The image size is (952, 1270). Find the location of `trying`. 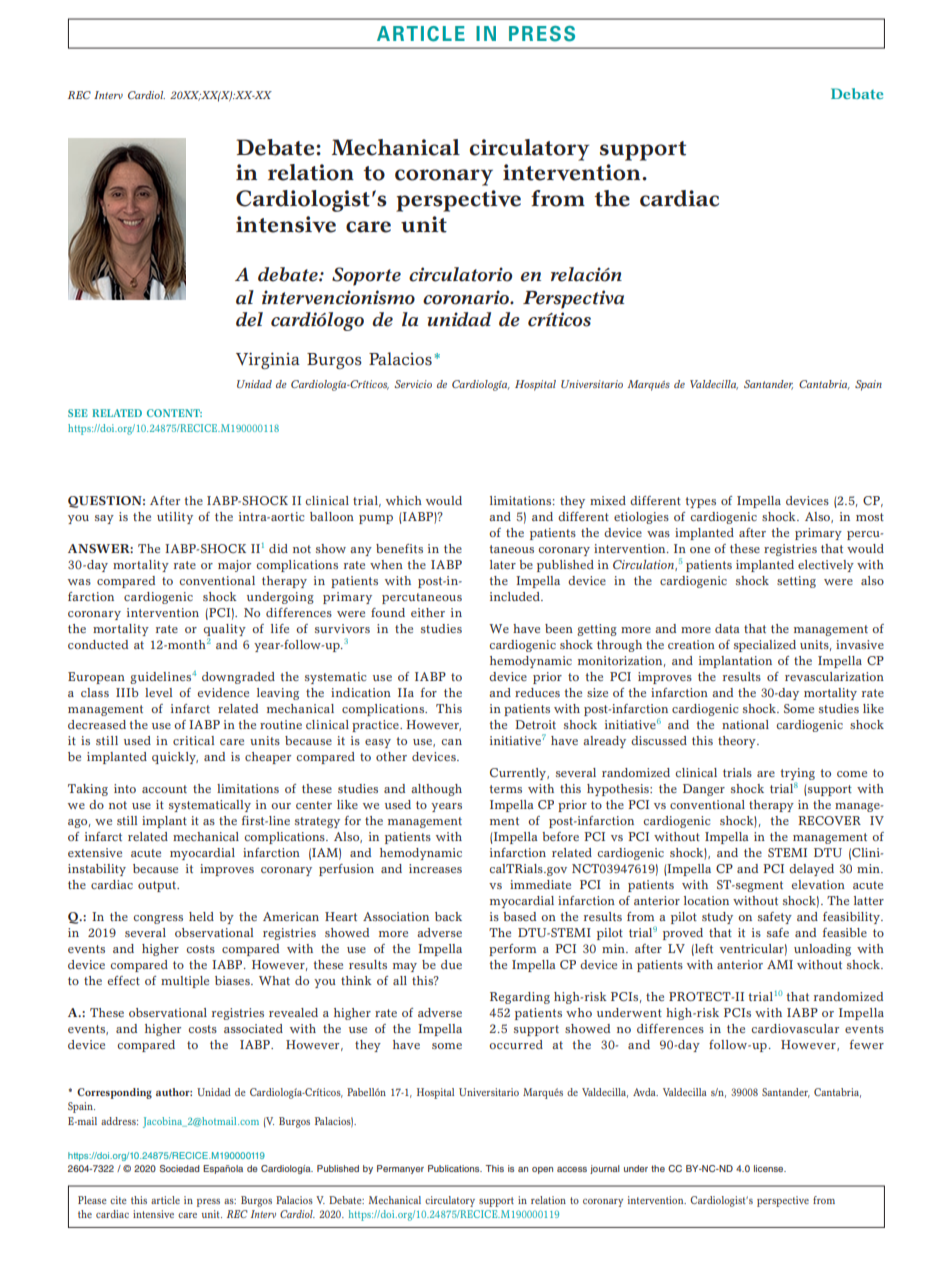

trying is located at coordinates (797, 774).
